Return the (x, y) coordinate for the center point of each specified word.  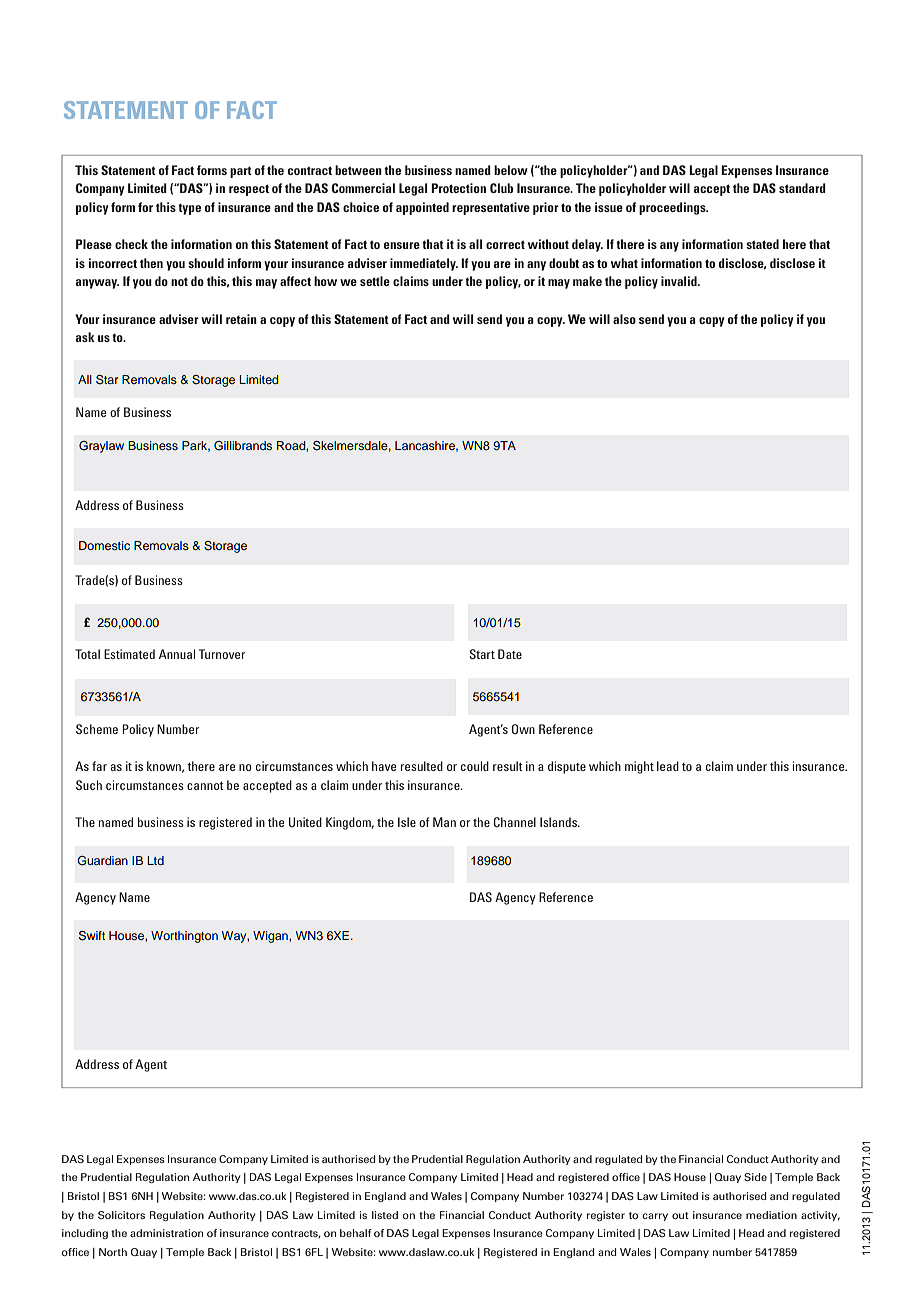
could (475, 766)
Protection (458, 188)
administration (166, 1233)
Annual (177, 654)
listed (385, 1215)
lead (668, 766)
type (189, 209)
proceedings (673, 208)
